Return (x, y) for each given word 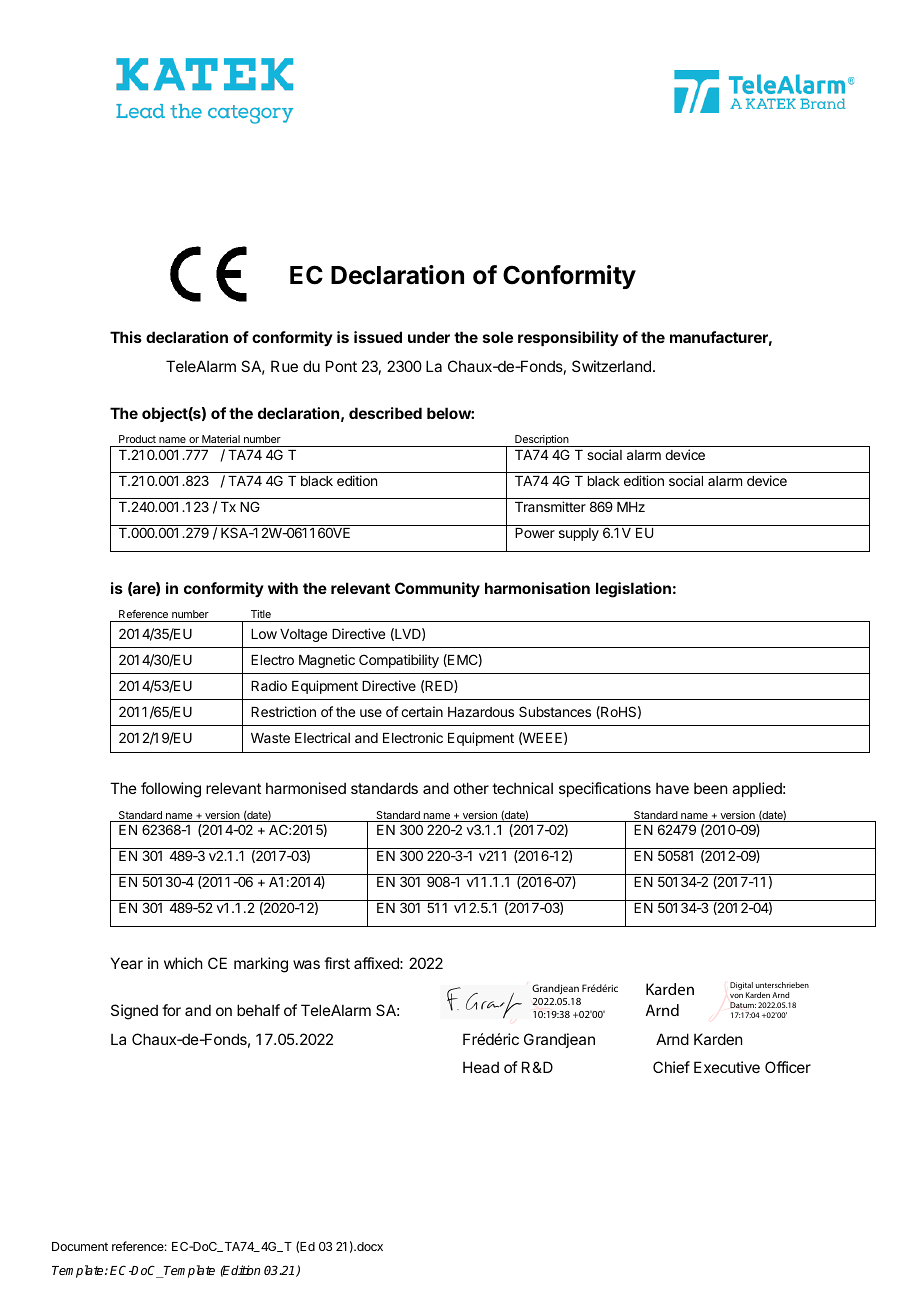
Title (261, 614)
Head (481, 1067)
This (126, 337)
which (183, 963)
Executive (727, 1067)
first (337, 963)
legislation (633, 590)
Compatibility (399, 661)
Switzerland (611, 366)
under (429, 337)
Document (80, 1246)
